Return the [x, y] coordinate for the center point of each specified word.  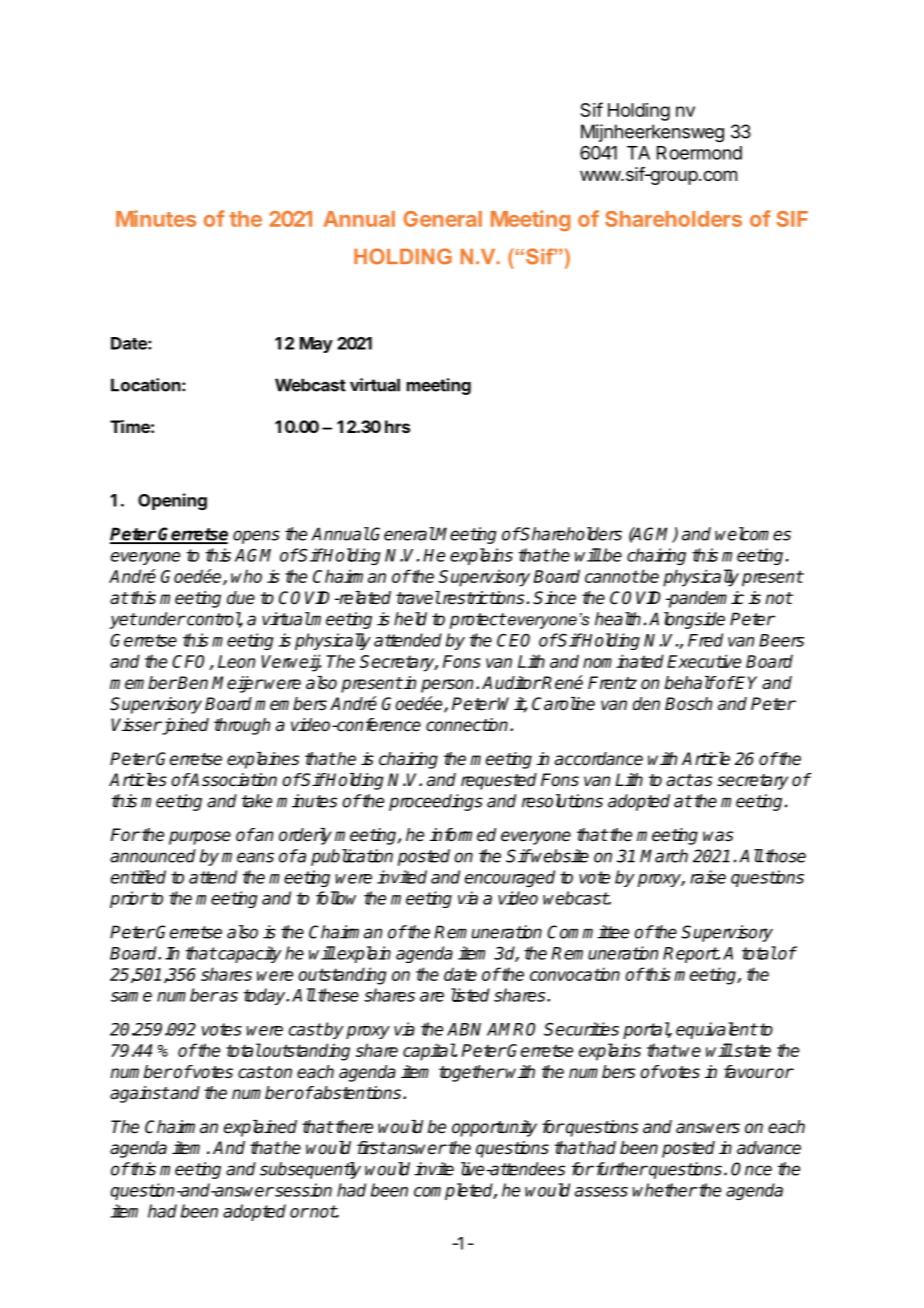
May [316, 345]
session [302, 1190]
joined [184, 726]
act [679, 780]
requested [499, 781]
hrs [397, 426]
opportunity [494, 1128]
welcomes [753, 534]
